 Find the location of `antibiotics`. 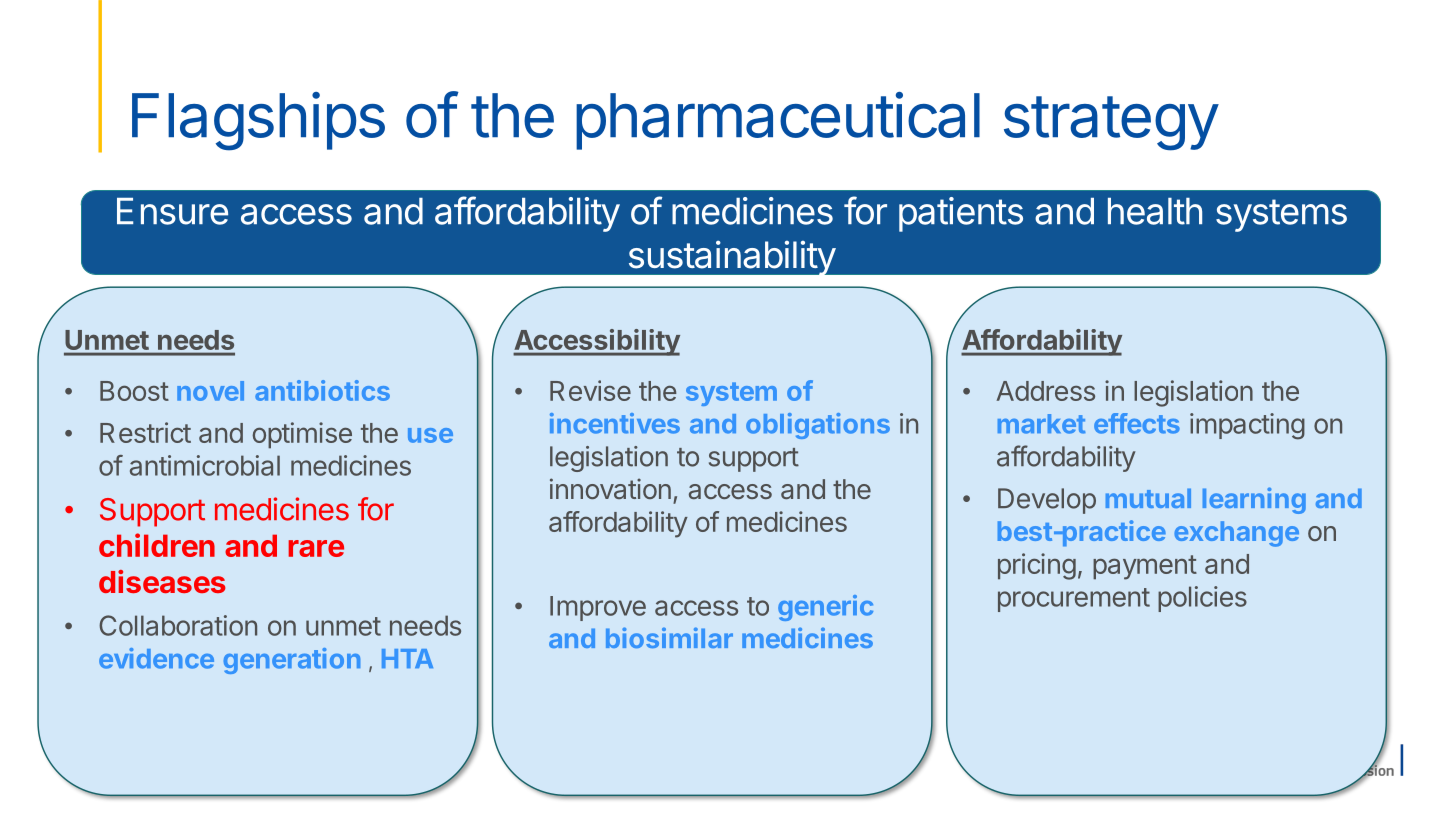

antibiotics is located at coordinates (322, 390).
